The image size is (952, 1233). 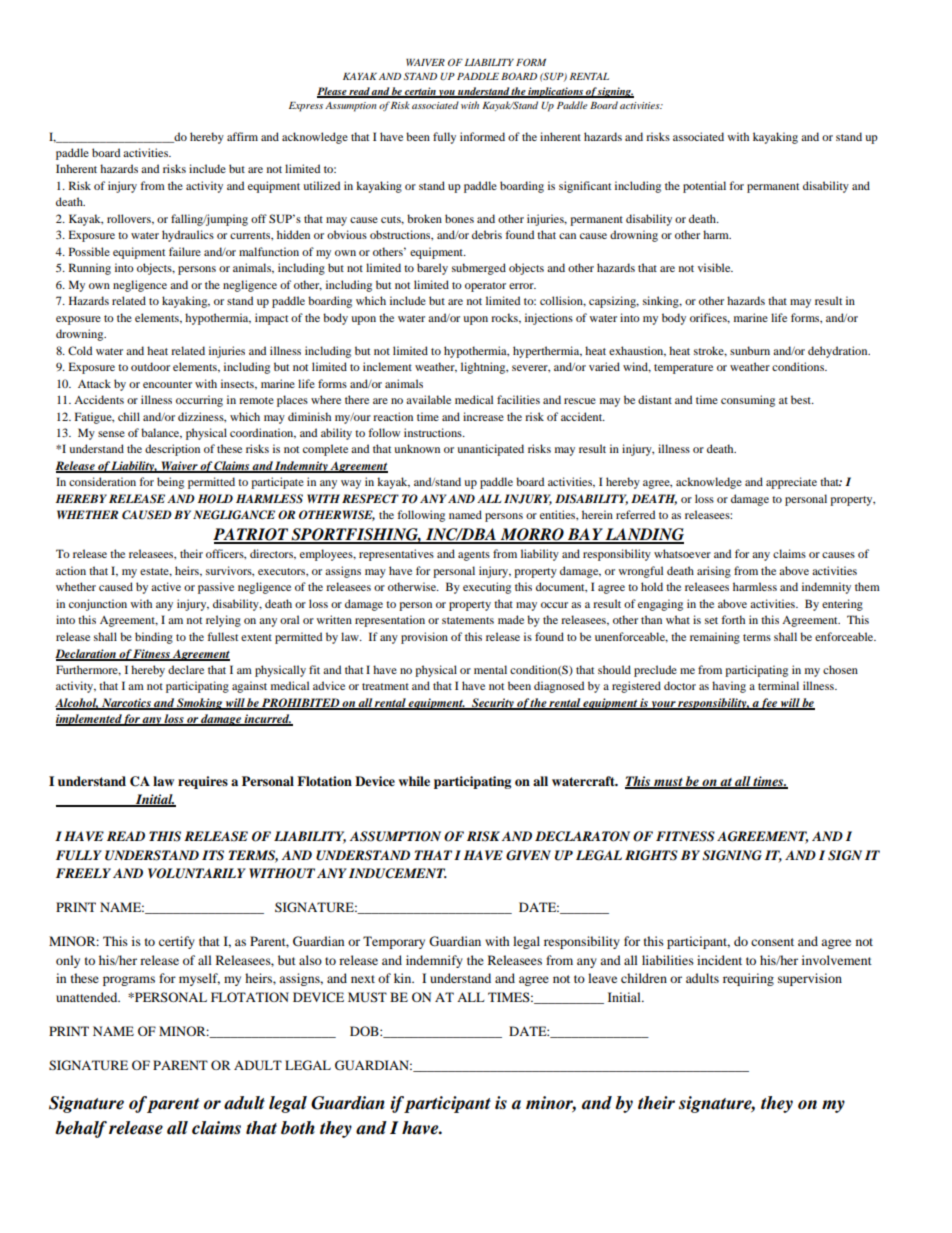 I want to click on potential, so click(x=704, y=187).
